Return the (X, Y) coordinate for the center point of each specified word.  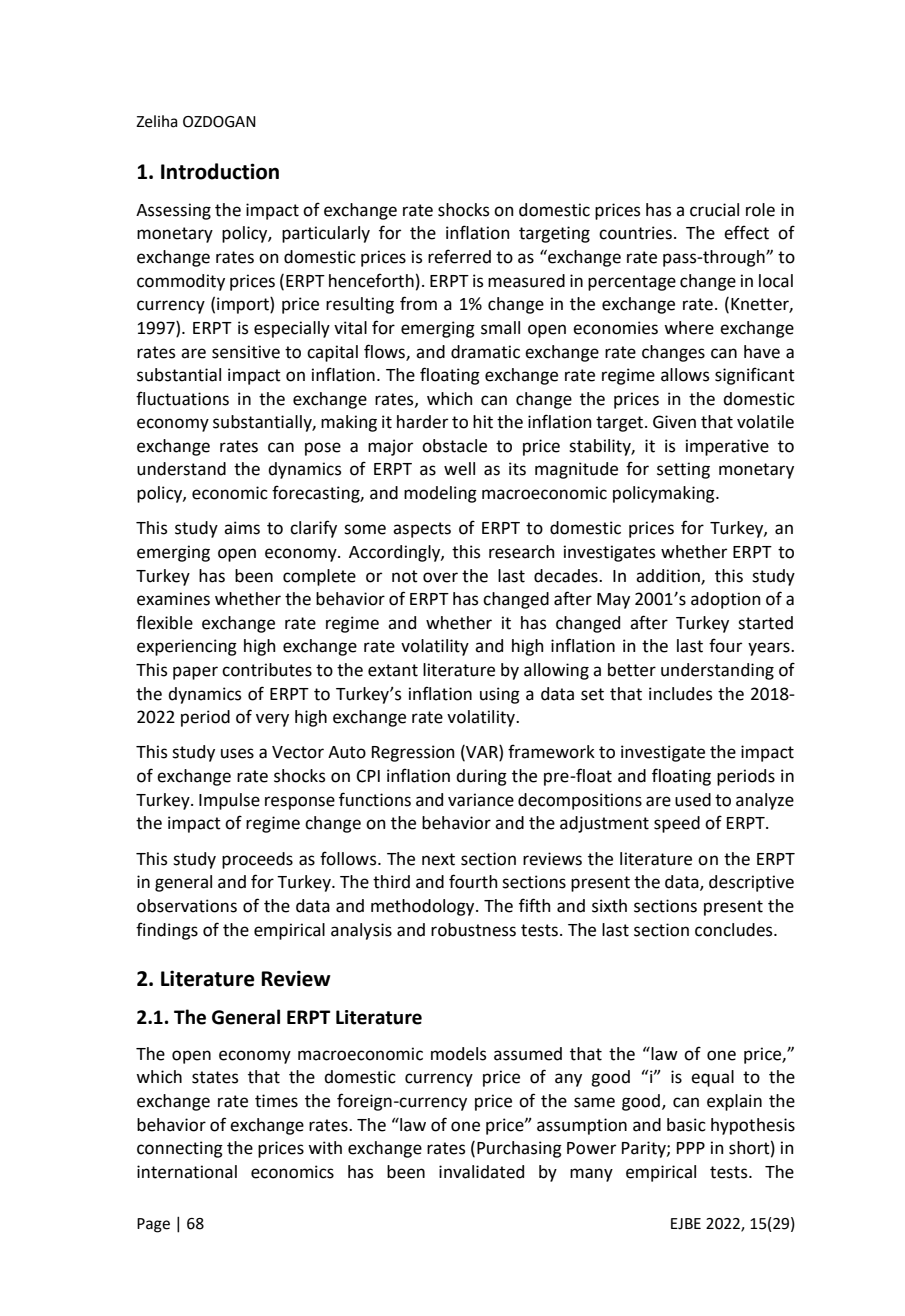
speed (677, 824)
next (438, 859)
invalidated (481, 1172)
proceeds (257, 860)
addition (669, 576)
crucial (714, 210)
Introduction (220, 171)
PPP (691, 1148)
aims (242, 528)
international (187, 1172)
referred (459, 256)
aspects (422, 530)
